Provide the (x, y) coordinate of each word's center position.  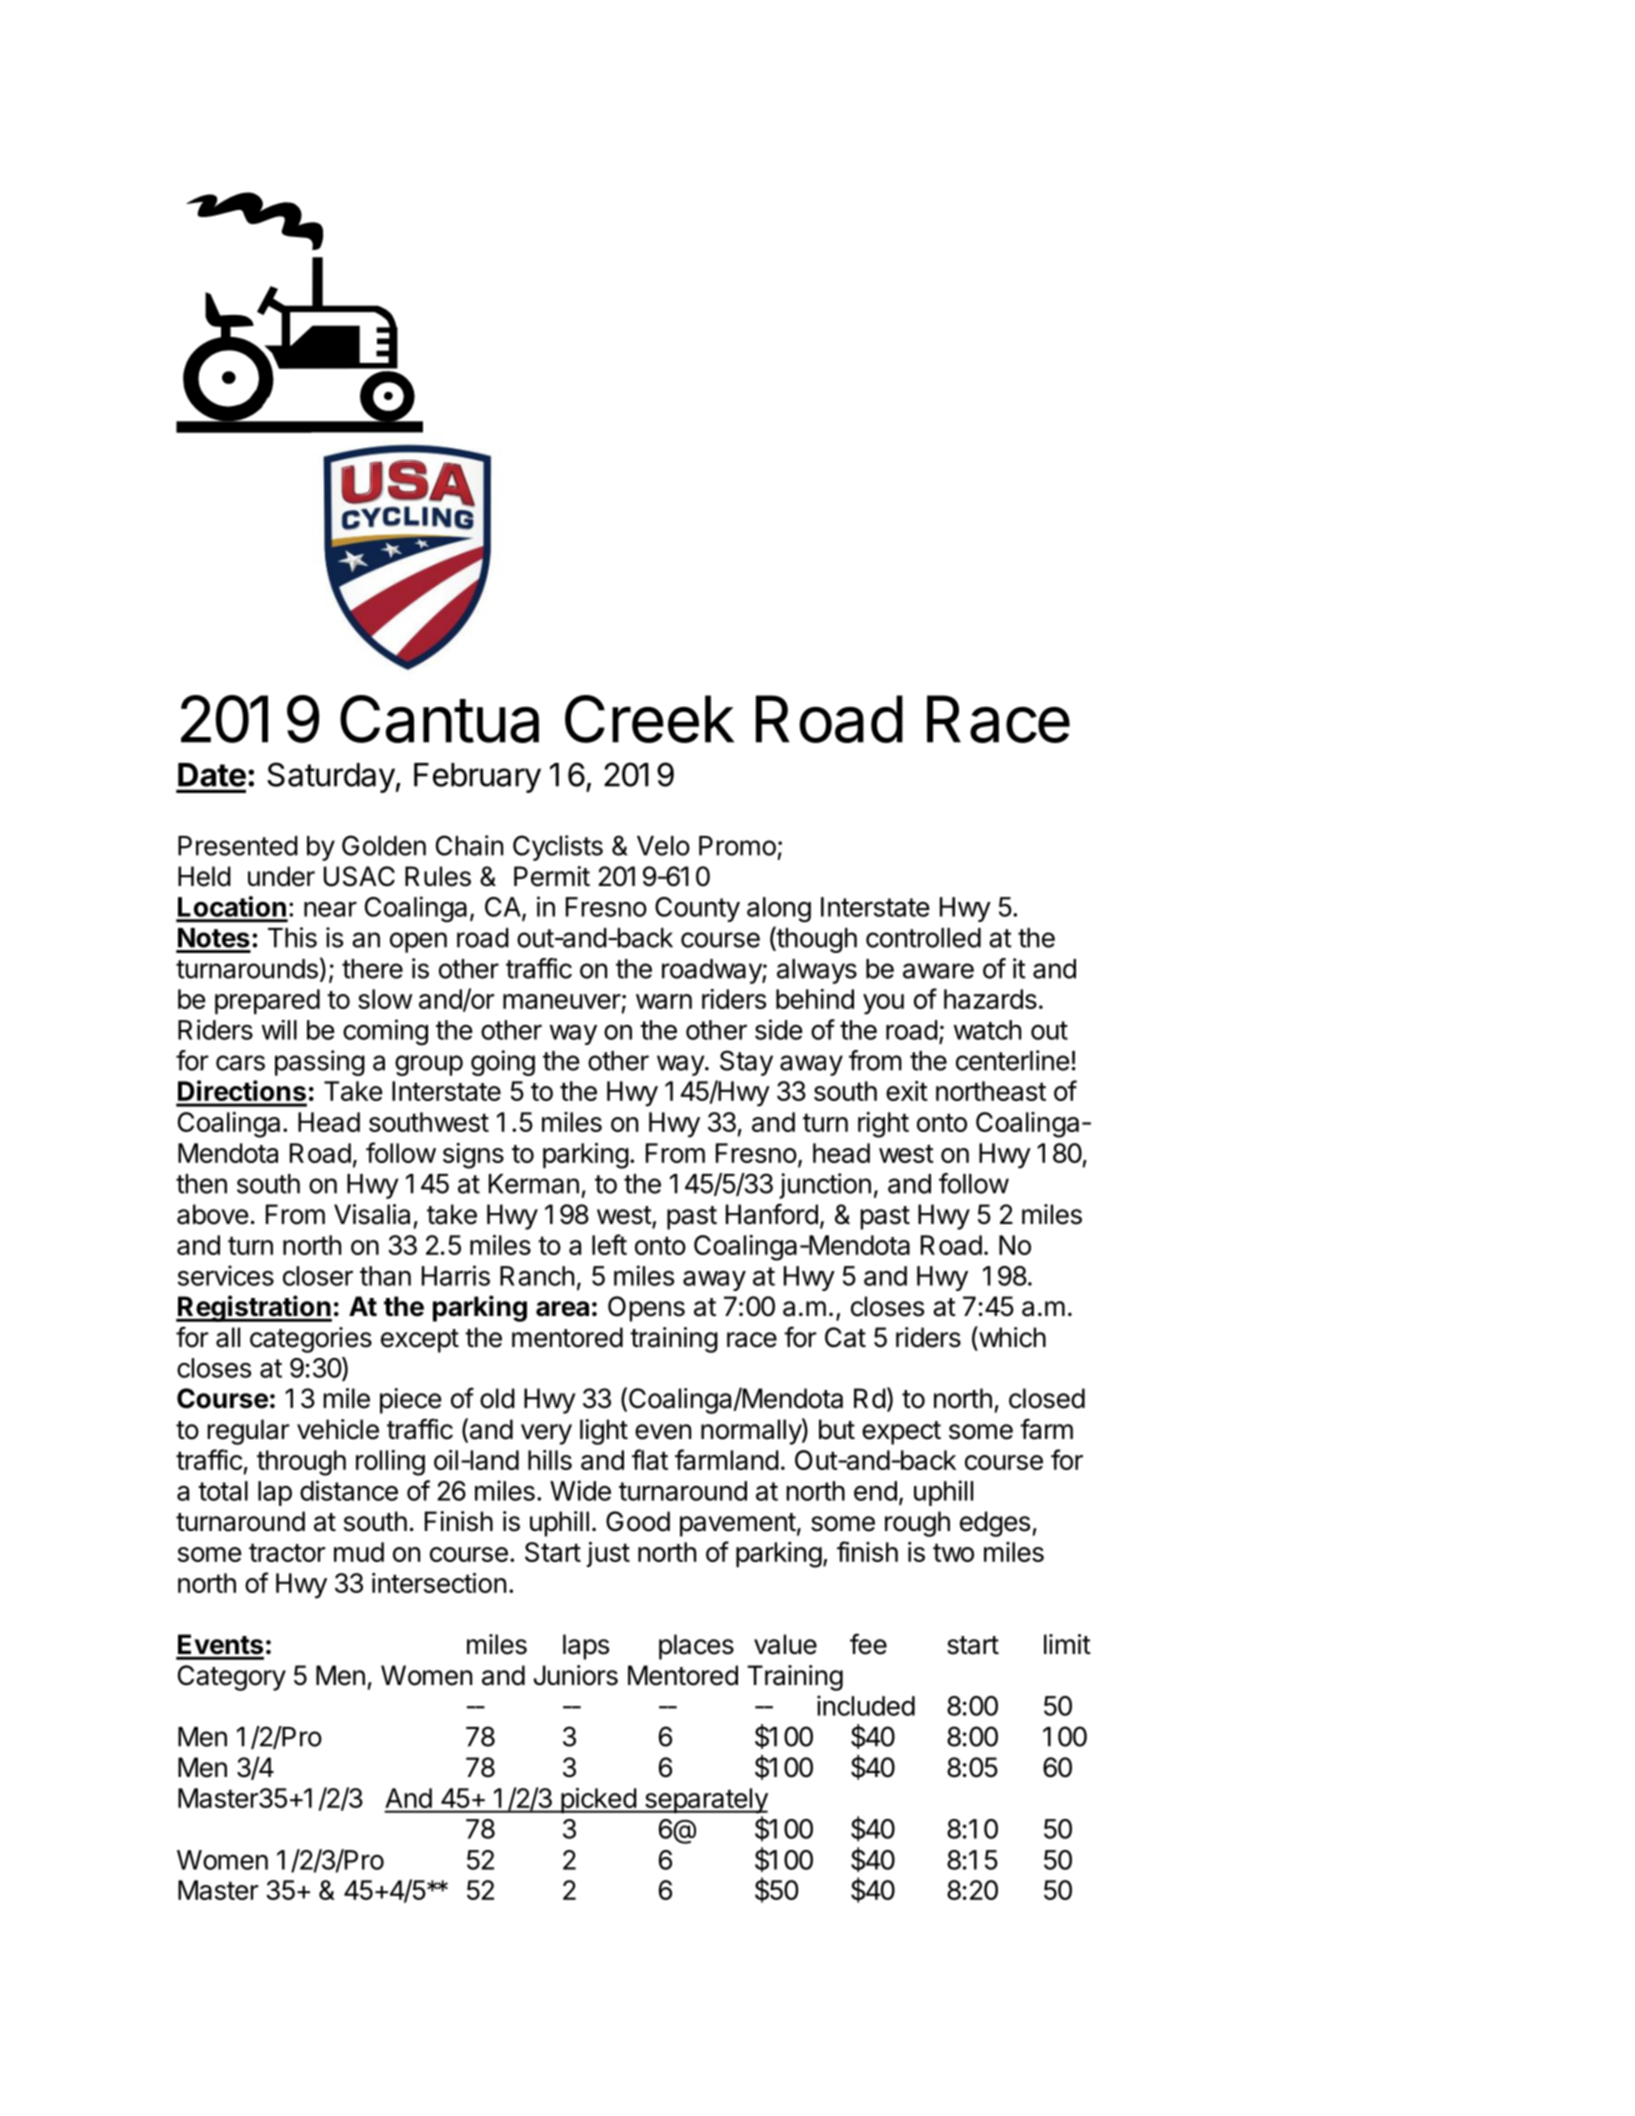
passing (320, 1063)
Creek (649, 719)
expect (901, 1433)
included (866, 1705)
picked (598, 1800)
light (604, 1432)
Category (232, 1678)
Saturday (331, 777)
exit (907, 1091)
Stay (746, 1063)
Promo (737, 846)
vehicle (338, 1429)
